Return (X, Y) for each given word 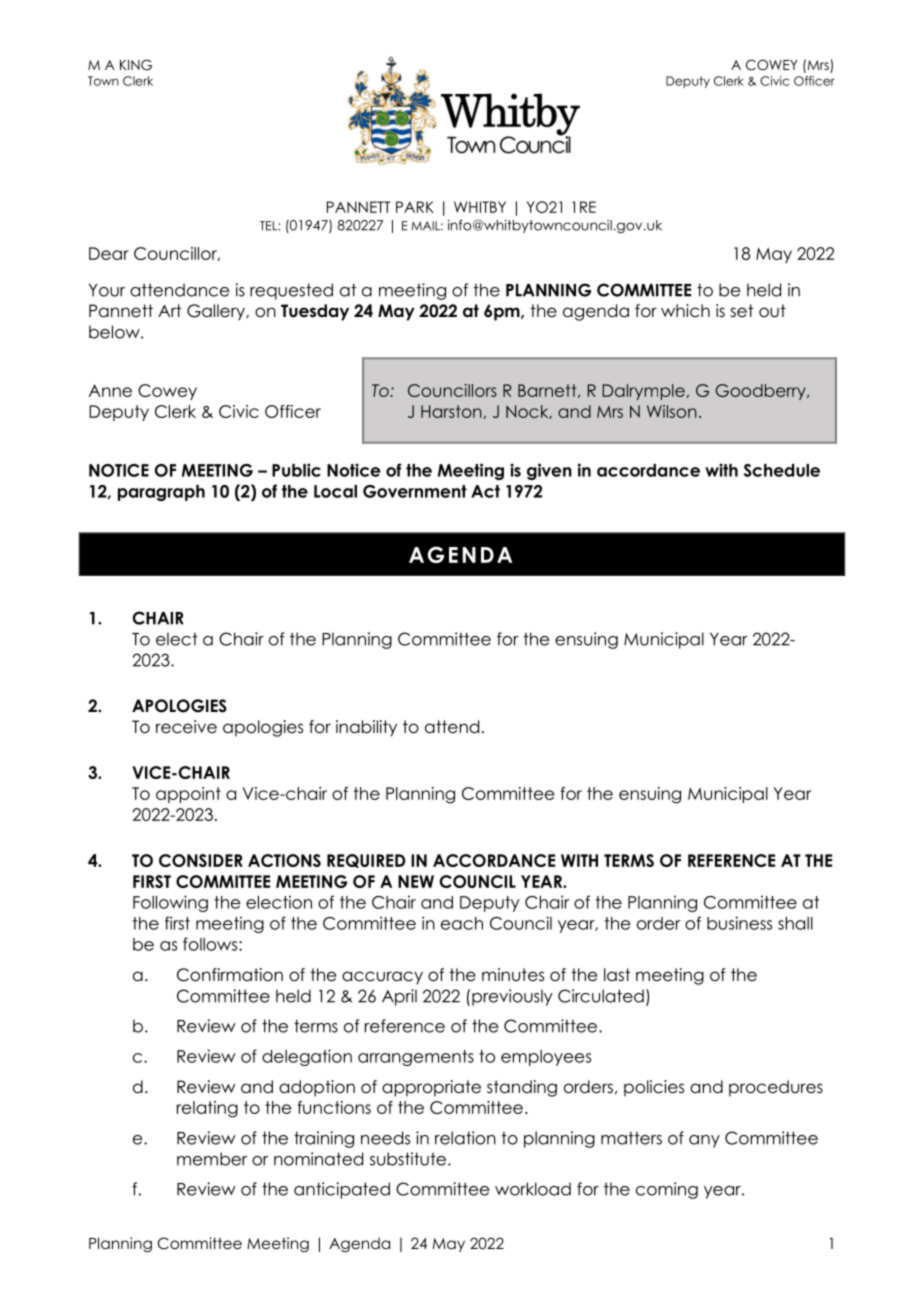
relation (465, 1138)
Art (169, 310)
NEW (416, 881)
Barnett (548, 391)
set (741, 311)
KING (136, 65)
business (739, 923)
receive (186, 727)
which (685, 311)
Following (170, 903)
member (212, 1159)
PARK (415, 207)
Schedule (782, 470)
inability (366, 728)
